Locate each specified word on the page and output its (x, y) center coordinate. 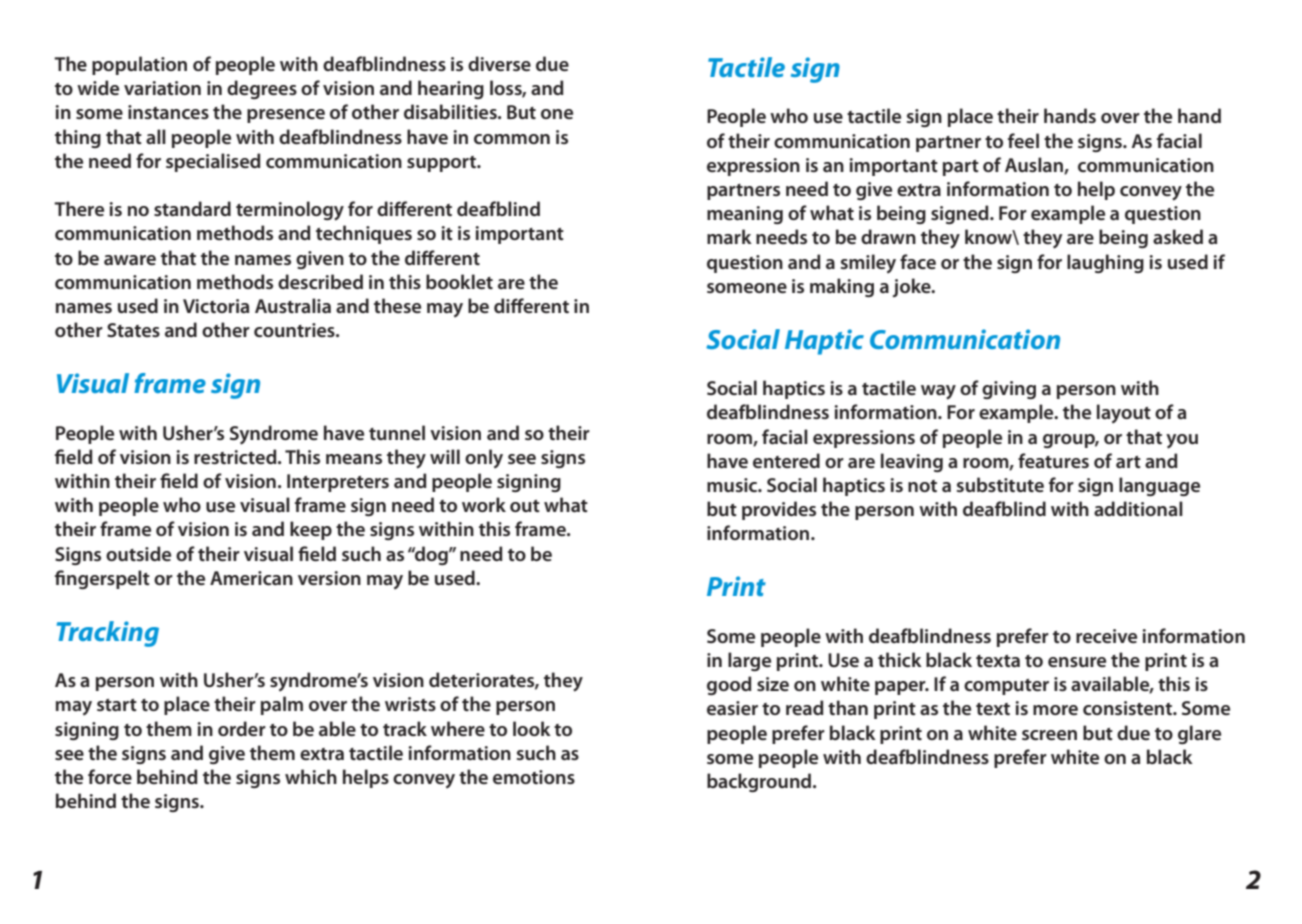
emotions (534, 777)
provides (779, 510)
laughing (1105, 263)
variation (162, 88)
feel (1023, 140)
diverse (499, 63)
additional (1138, 508)
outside (138, 553)
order (242, 728)
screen (1049, 735)
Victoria (216, 306)
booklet (459, 281)
